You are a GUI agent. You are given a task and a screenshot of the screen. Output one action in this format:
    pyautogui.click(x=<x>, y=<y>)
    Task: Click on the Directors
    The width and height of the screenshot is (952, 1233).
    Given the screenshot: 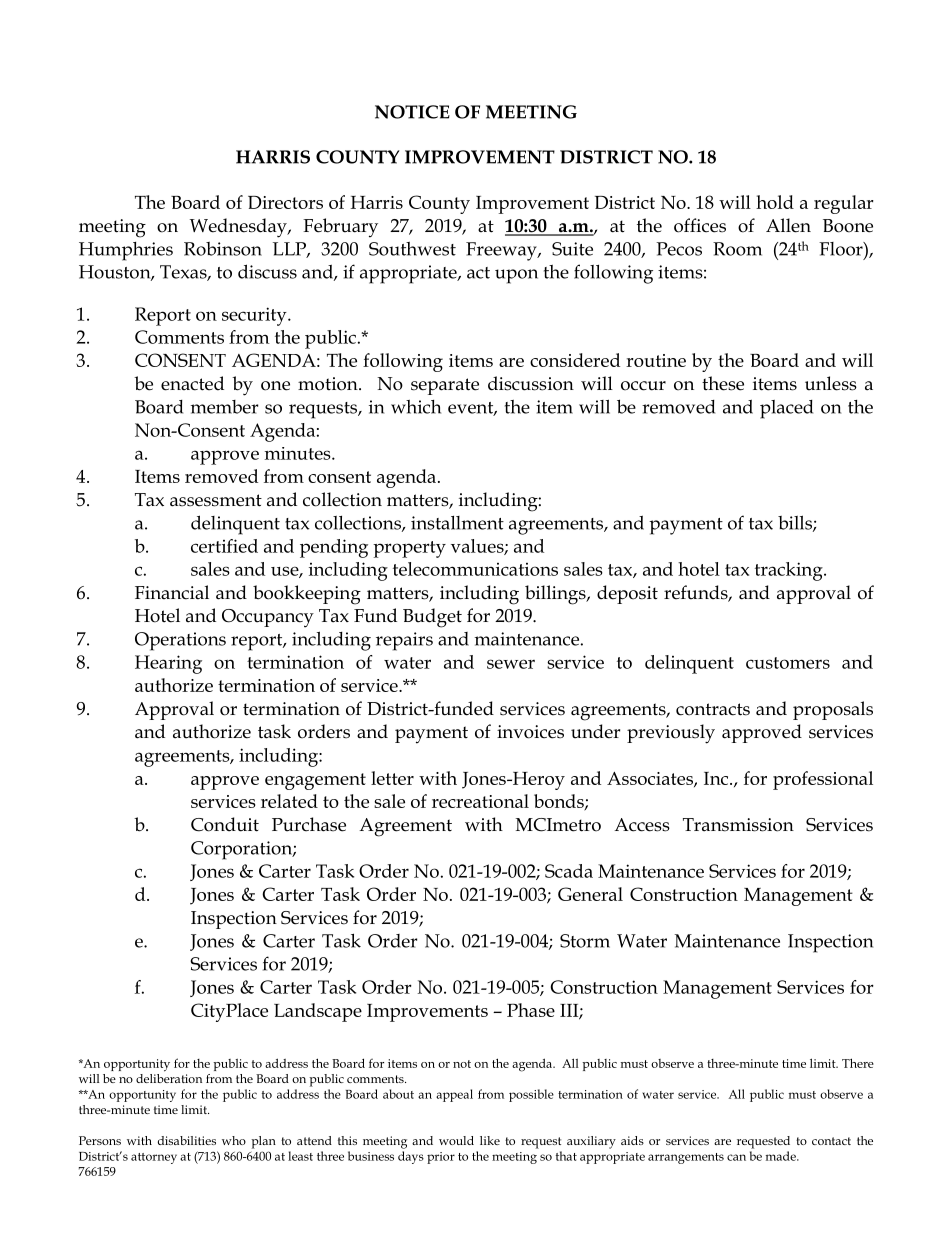 What is the action you would take?
    pyautogui.click(x=285, y=202)
